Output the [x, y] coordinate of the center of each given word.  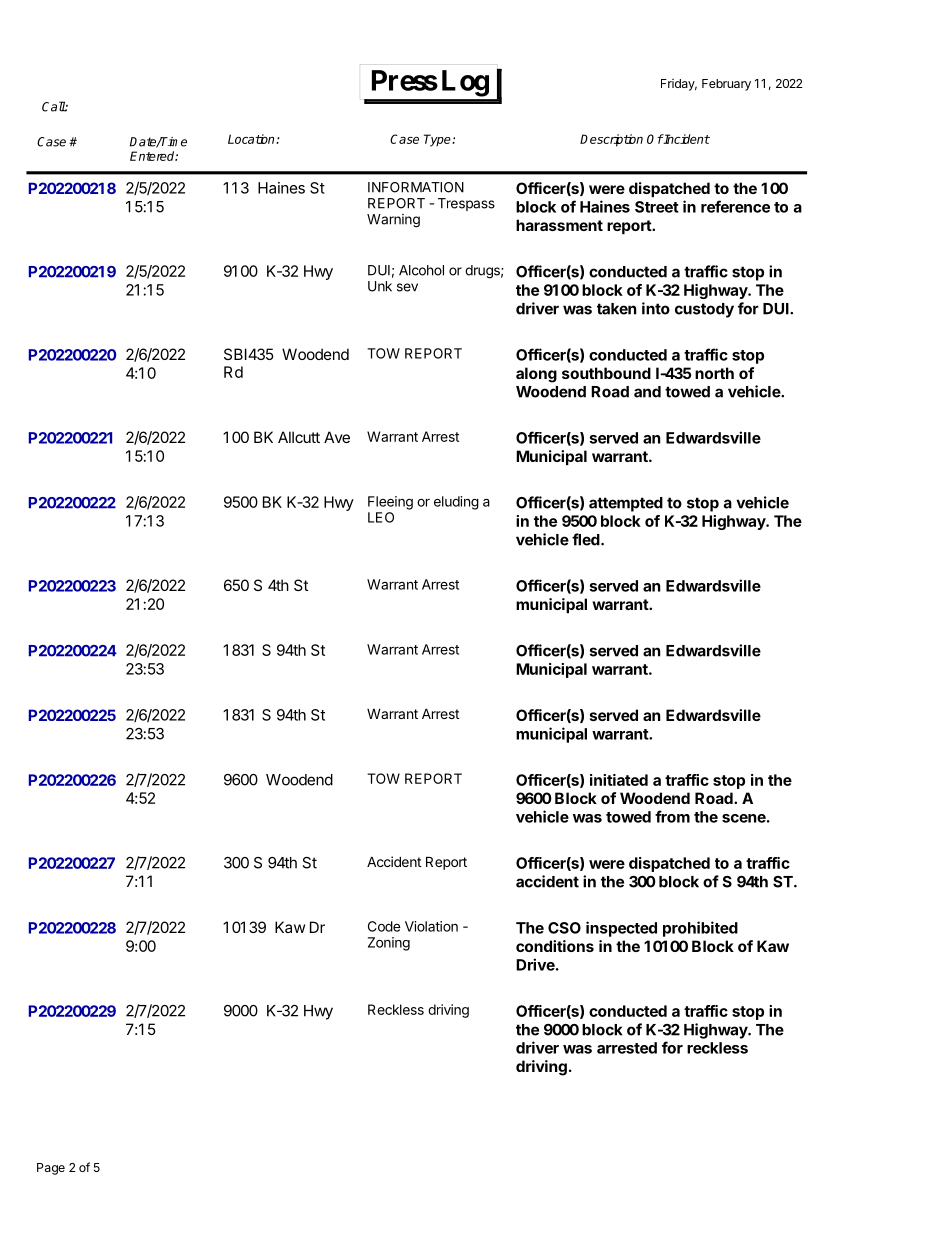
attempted [626, 504]
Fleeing [390, 503]
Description [611, 140]
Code [384, 926]
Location [252, 139]
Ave [337, 437]
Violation [431, 926]
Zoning [389, 944]
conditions [555, 946]
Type [438, 140]
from [672, 816]
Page [51, 1169]
